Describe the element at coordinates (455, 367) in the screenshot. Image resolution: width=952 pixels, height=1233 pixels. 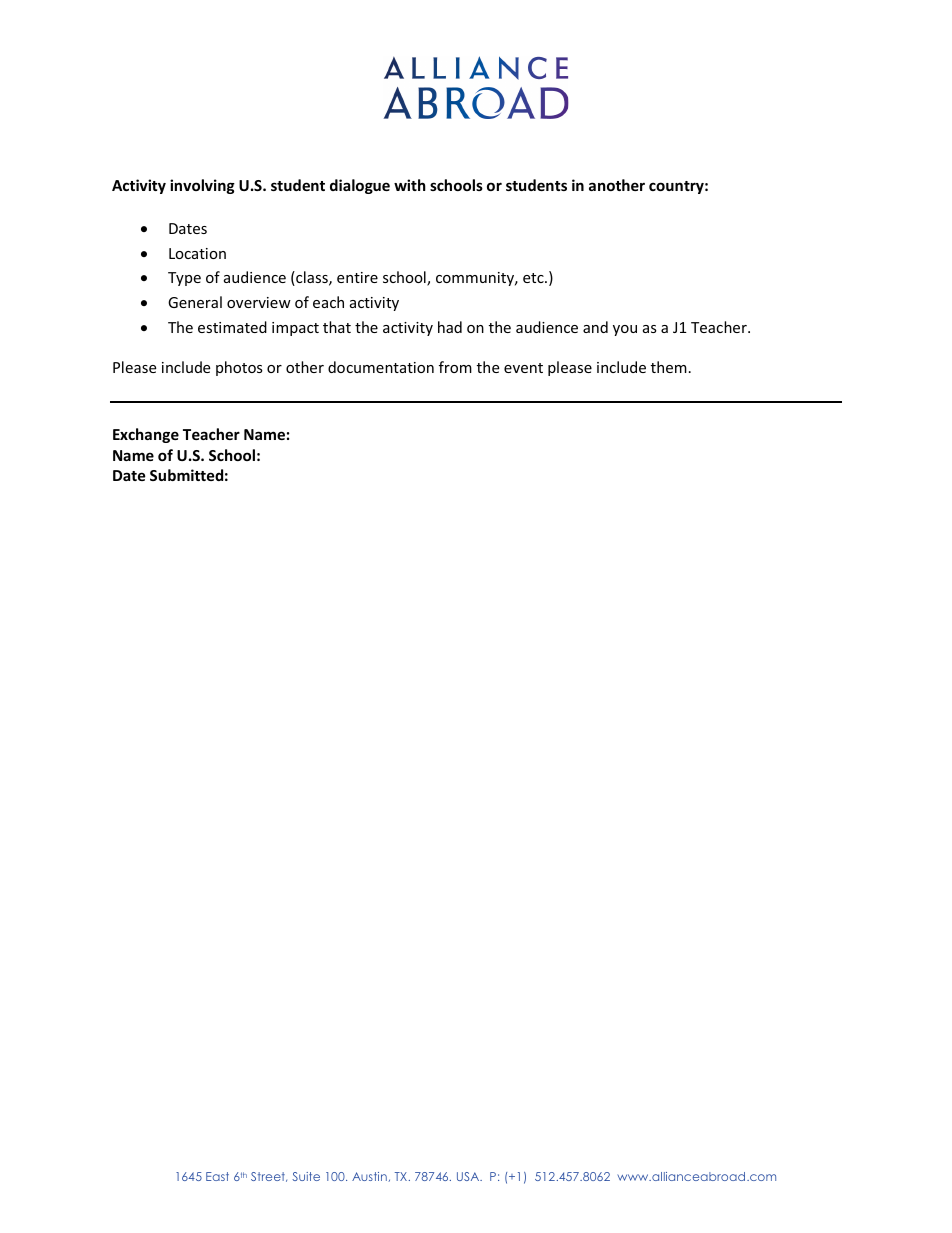
I see `from` at that location.
